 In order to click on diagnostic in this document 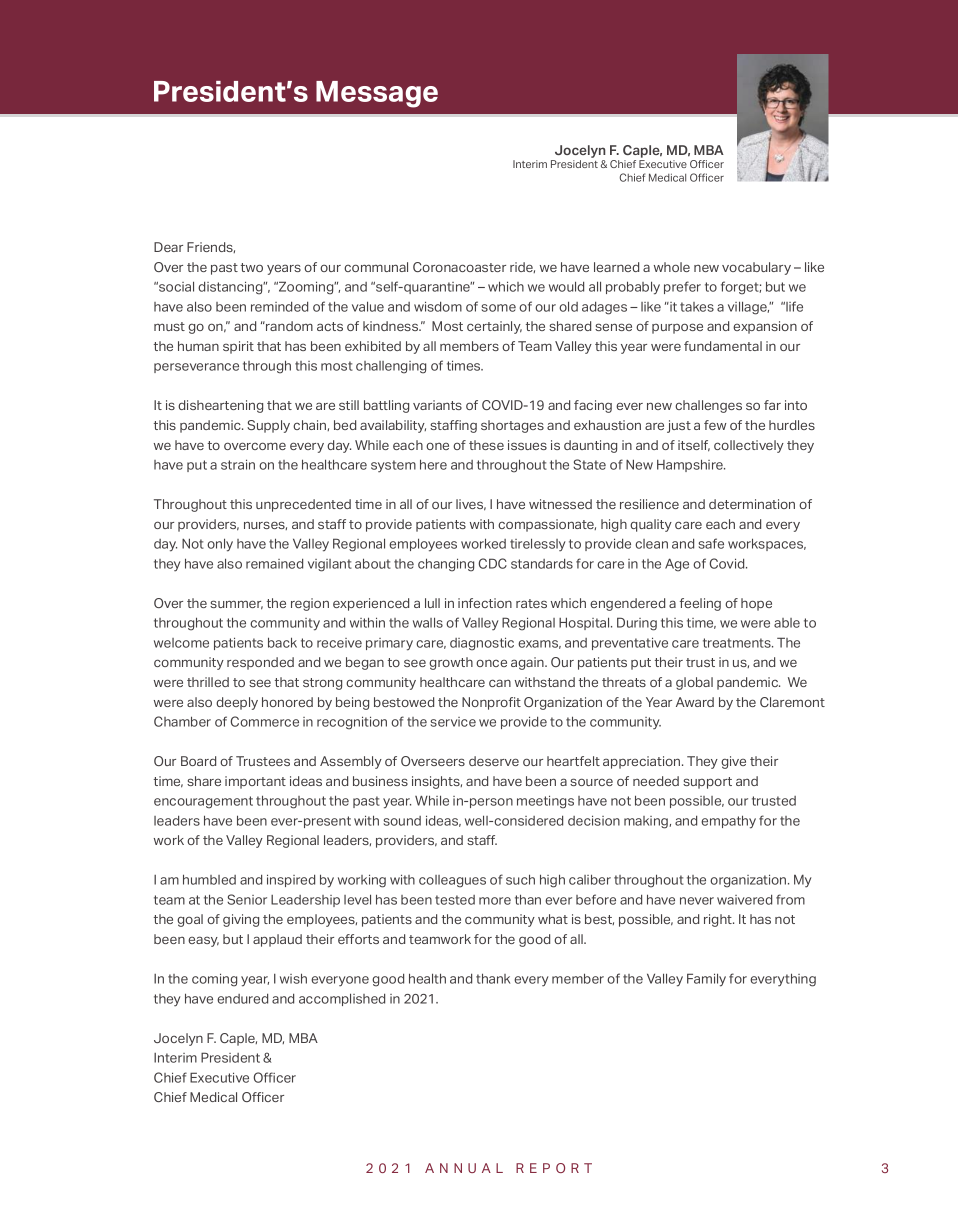, I will do `click(482, 644)`.
